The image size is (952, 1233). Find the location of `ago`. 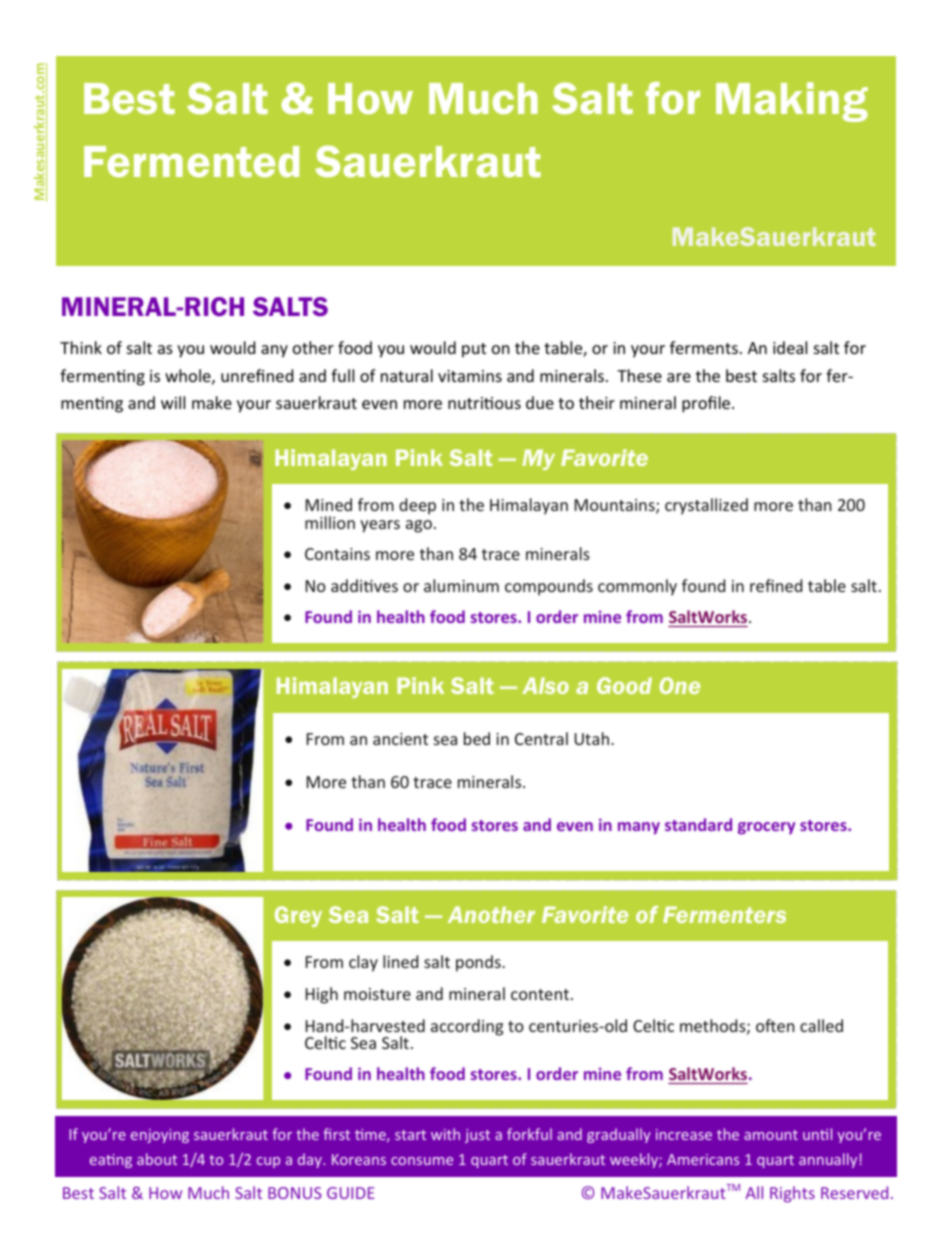

ago is located at coordinates (419, 526).
